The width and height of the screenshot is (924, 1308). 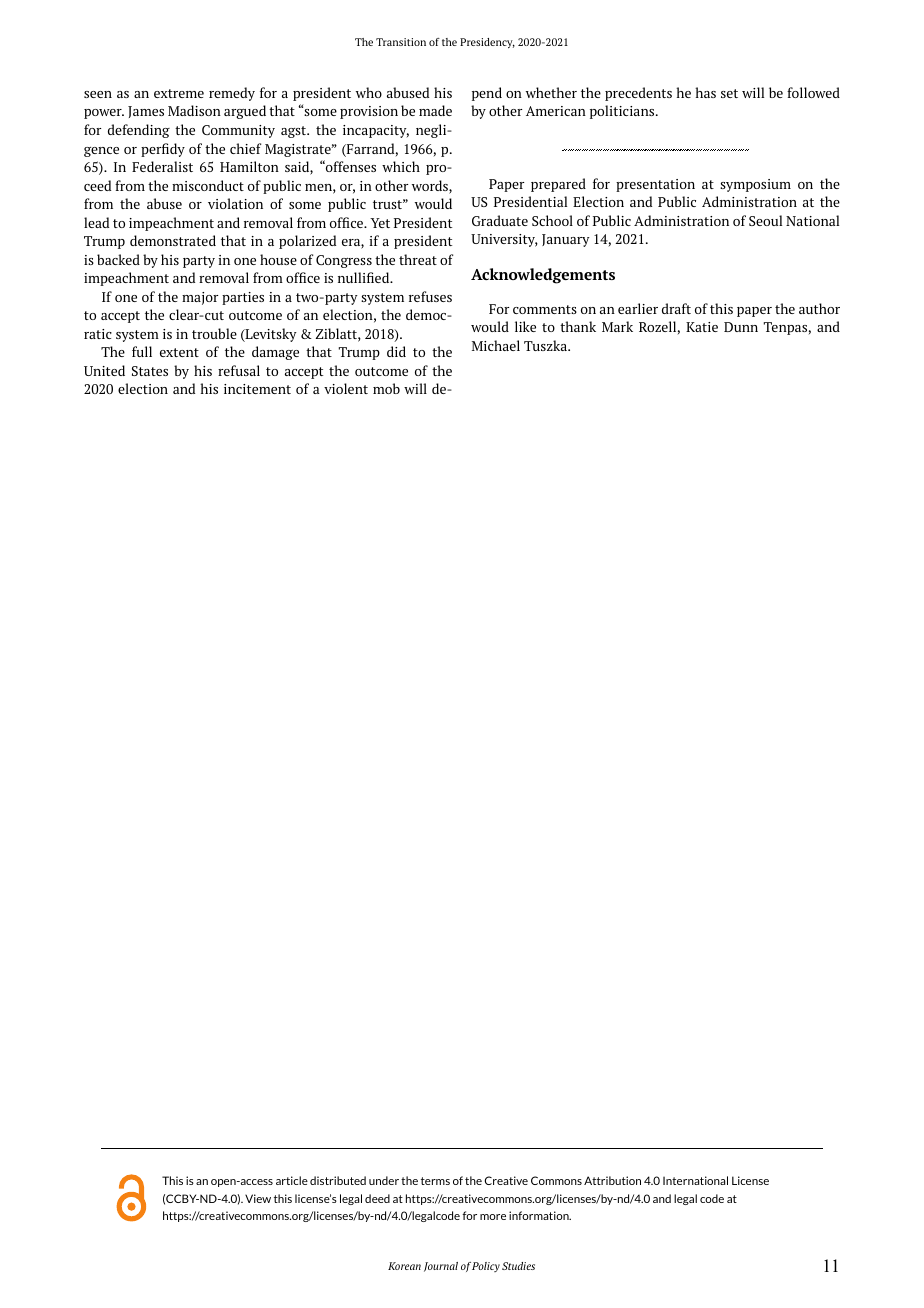 What do you see at coordinates (435, 1181) in the screenshot?
I see `terms` at bounding box center [435, 1181].
